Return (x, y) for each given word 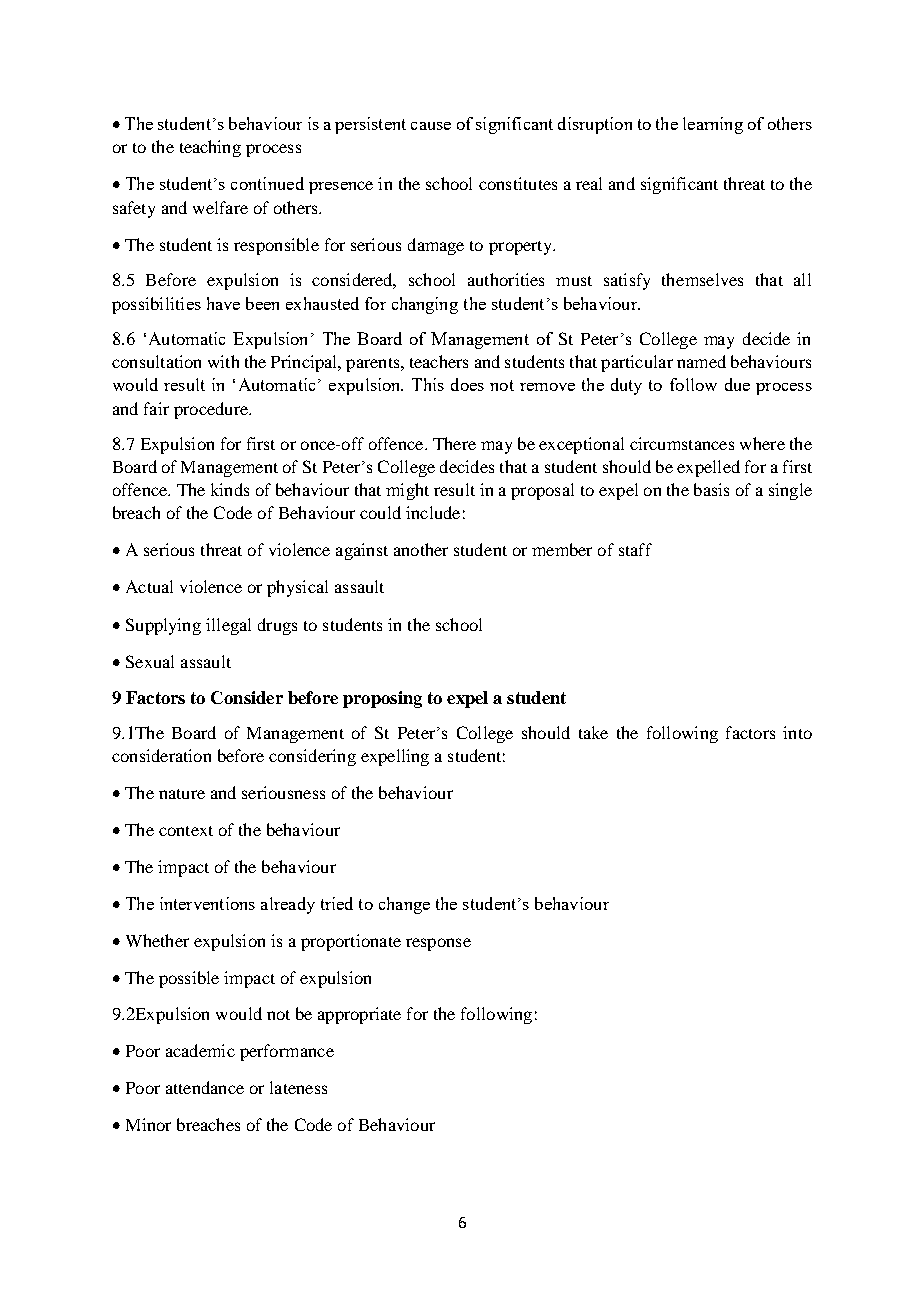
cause (431, 126)
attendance (205, 1087)
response (438, 944)
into (797, 732)
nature (182, 794)
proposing (382, 699)
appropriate (359, 1015)
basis (711, 489)
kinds (230, 489)
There (454, 443)
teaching (210, 148)
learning (713, 125)
